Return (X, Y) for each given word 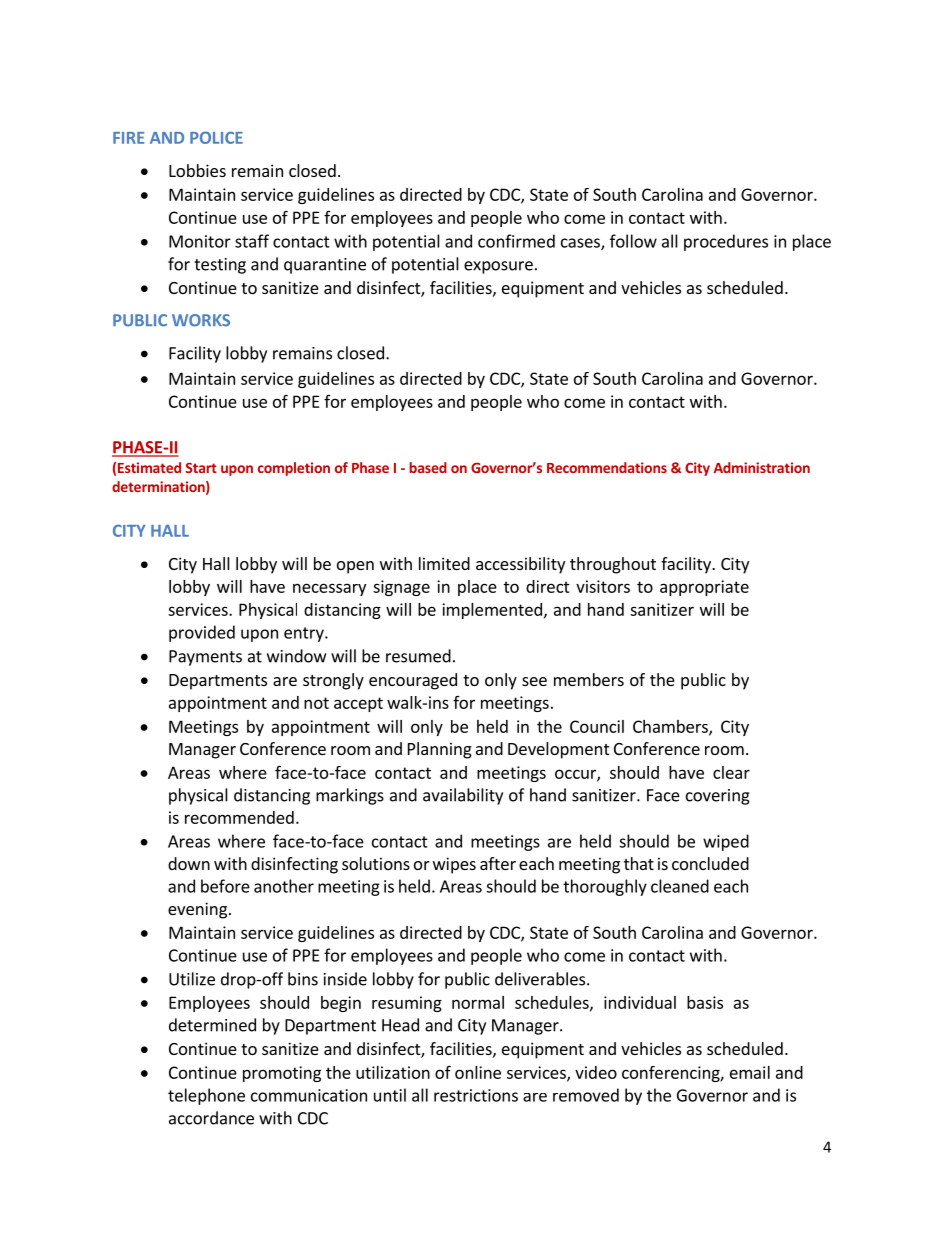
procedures (726, 242)
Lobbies (197, 170)
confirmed (516, 241)
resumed (418, 656)
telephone (206, 1096)
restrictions (476, 1095)
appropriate (704, 588)
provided (202, 633)
